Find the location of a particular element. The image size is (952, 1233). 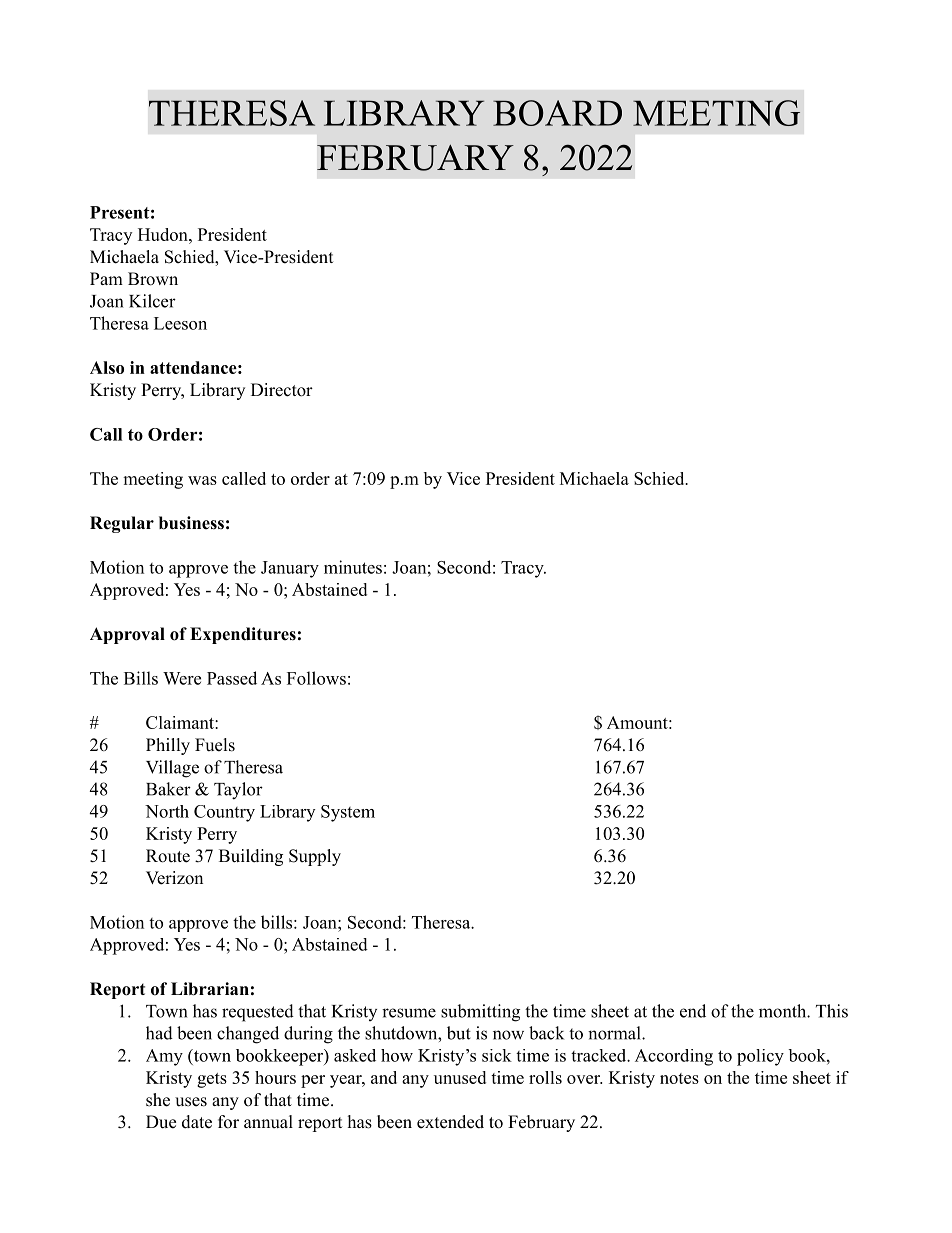

System is located at coordinates (348, 813).
